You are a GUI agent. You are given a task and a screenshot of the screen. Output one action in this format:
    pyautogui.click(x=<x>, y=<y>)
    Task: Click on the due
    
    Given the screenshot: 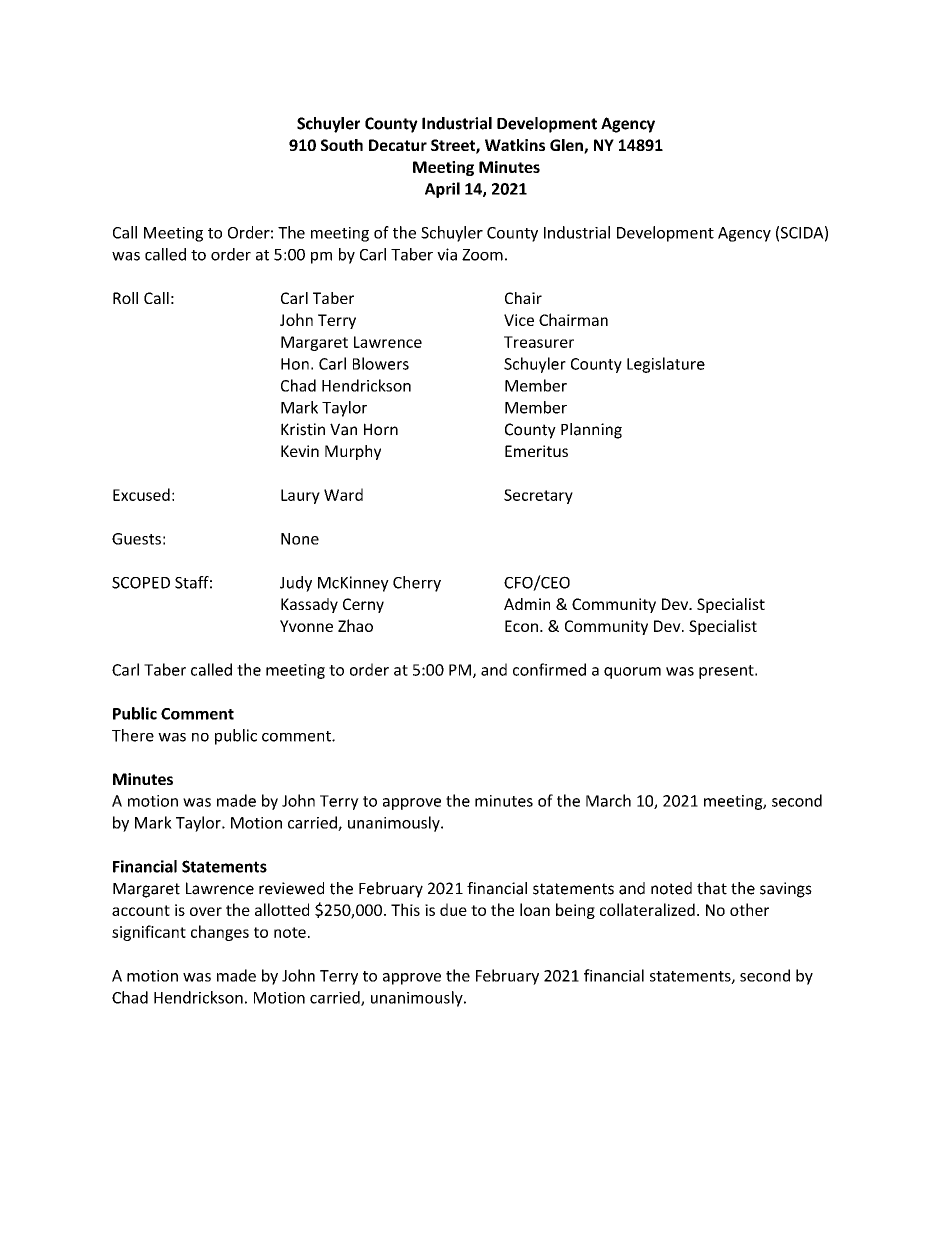 What is the action you would take?
    pyautogui.click(x=453, y=909)
